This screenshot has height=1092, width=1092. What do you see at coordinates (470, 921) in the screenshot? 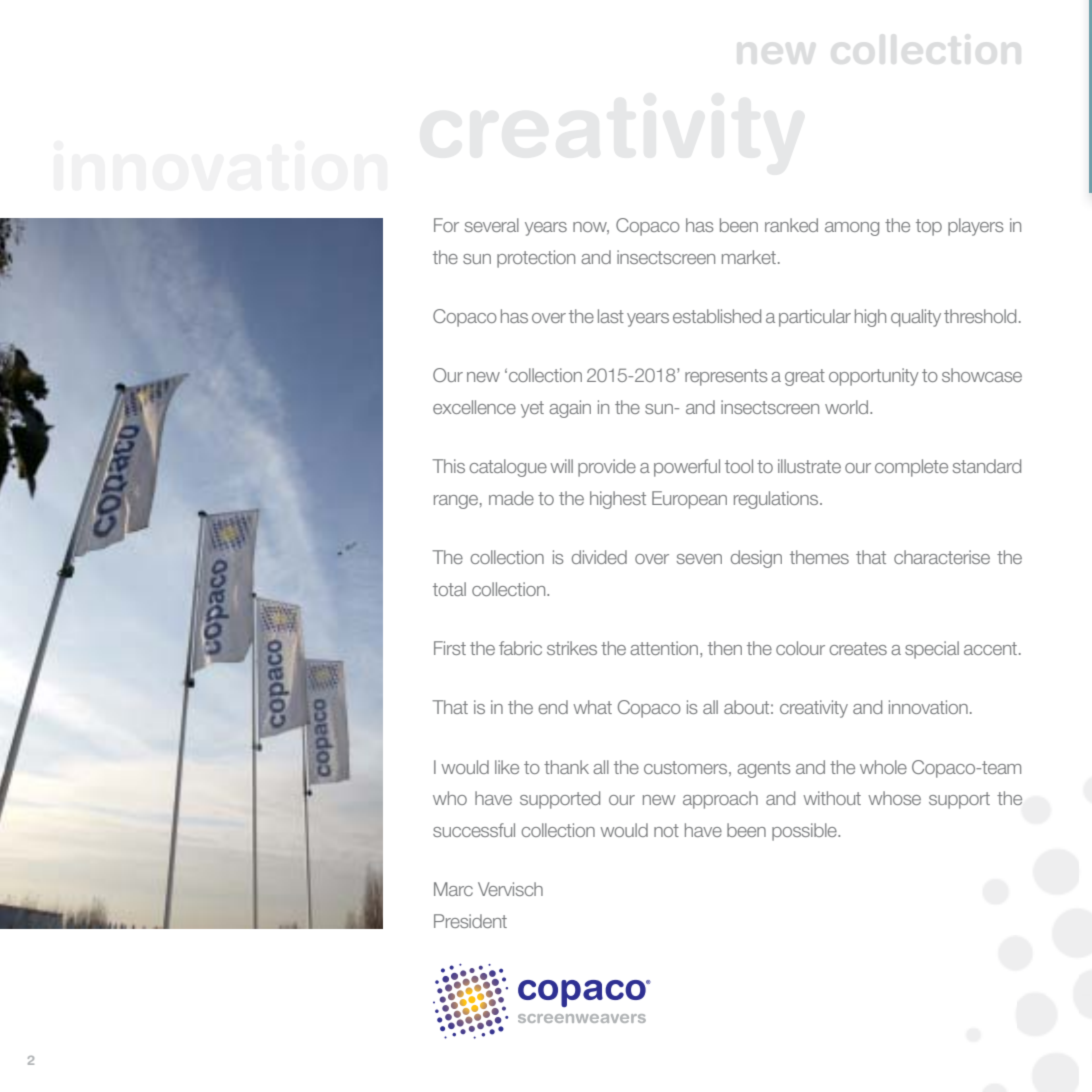
I see `President` at bounding box center [470, 921].
